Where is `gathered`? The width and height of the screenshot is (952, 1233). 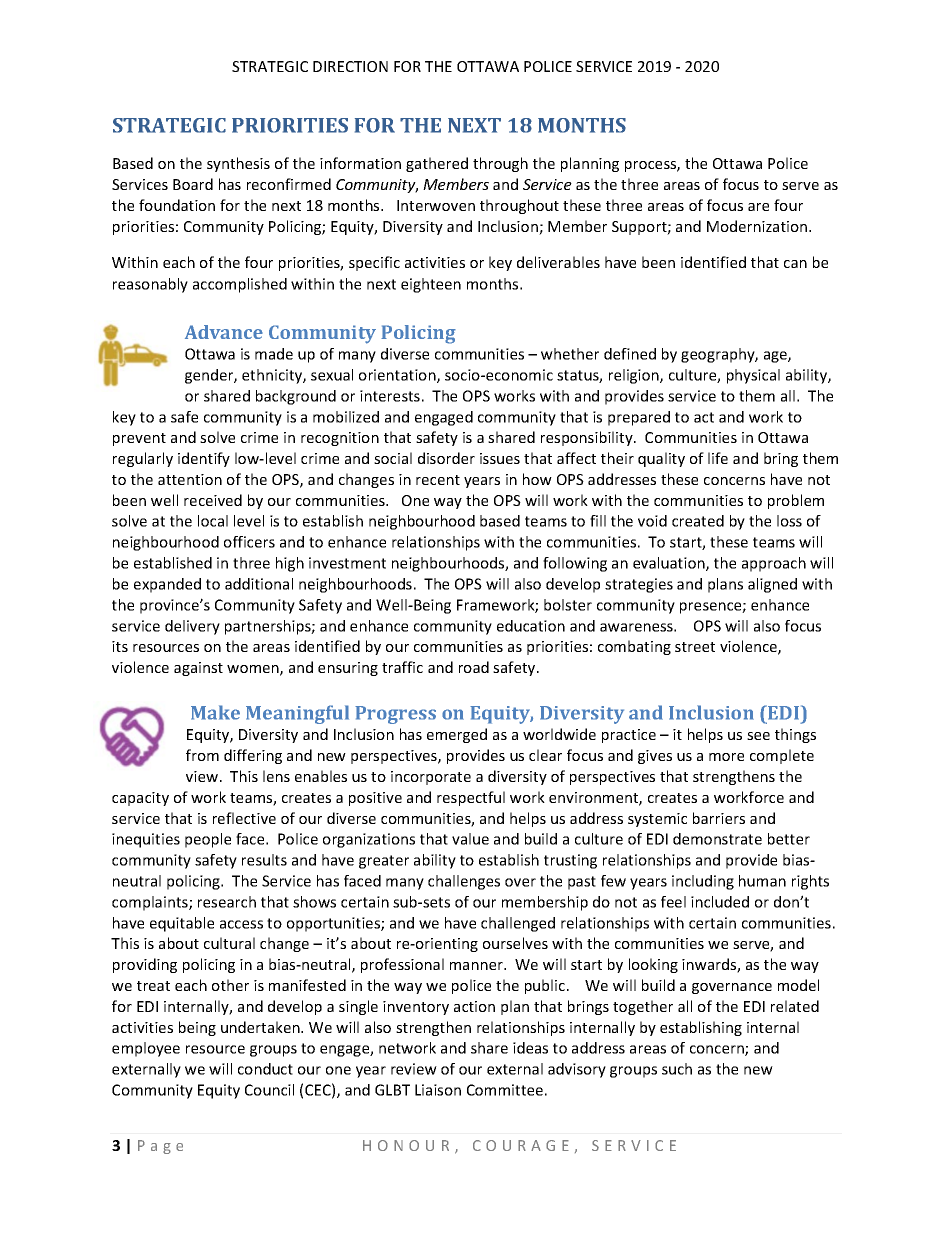
gathered is located at coordinates (437, 164).
